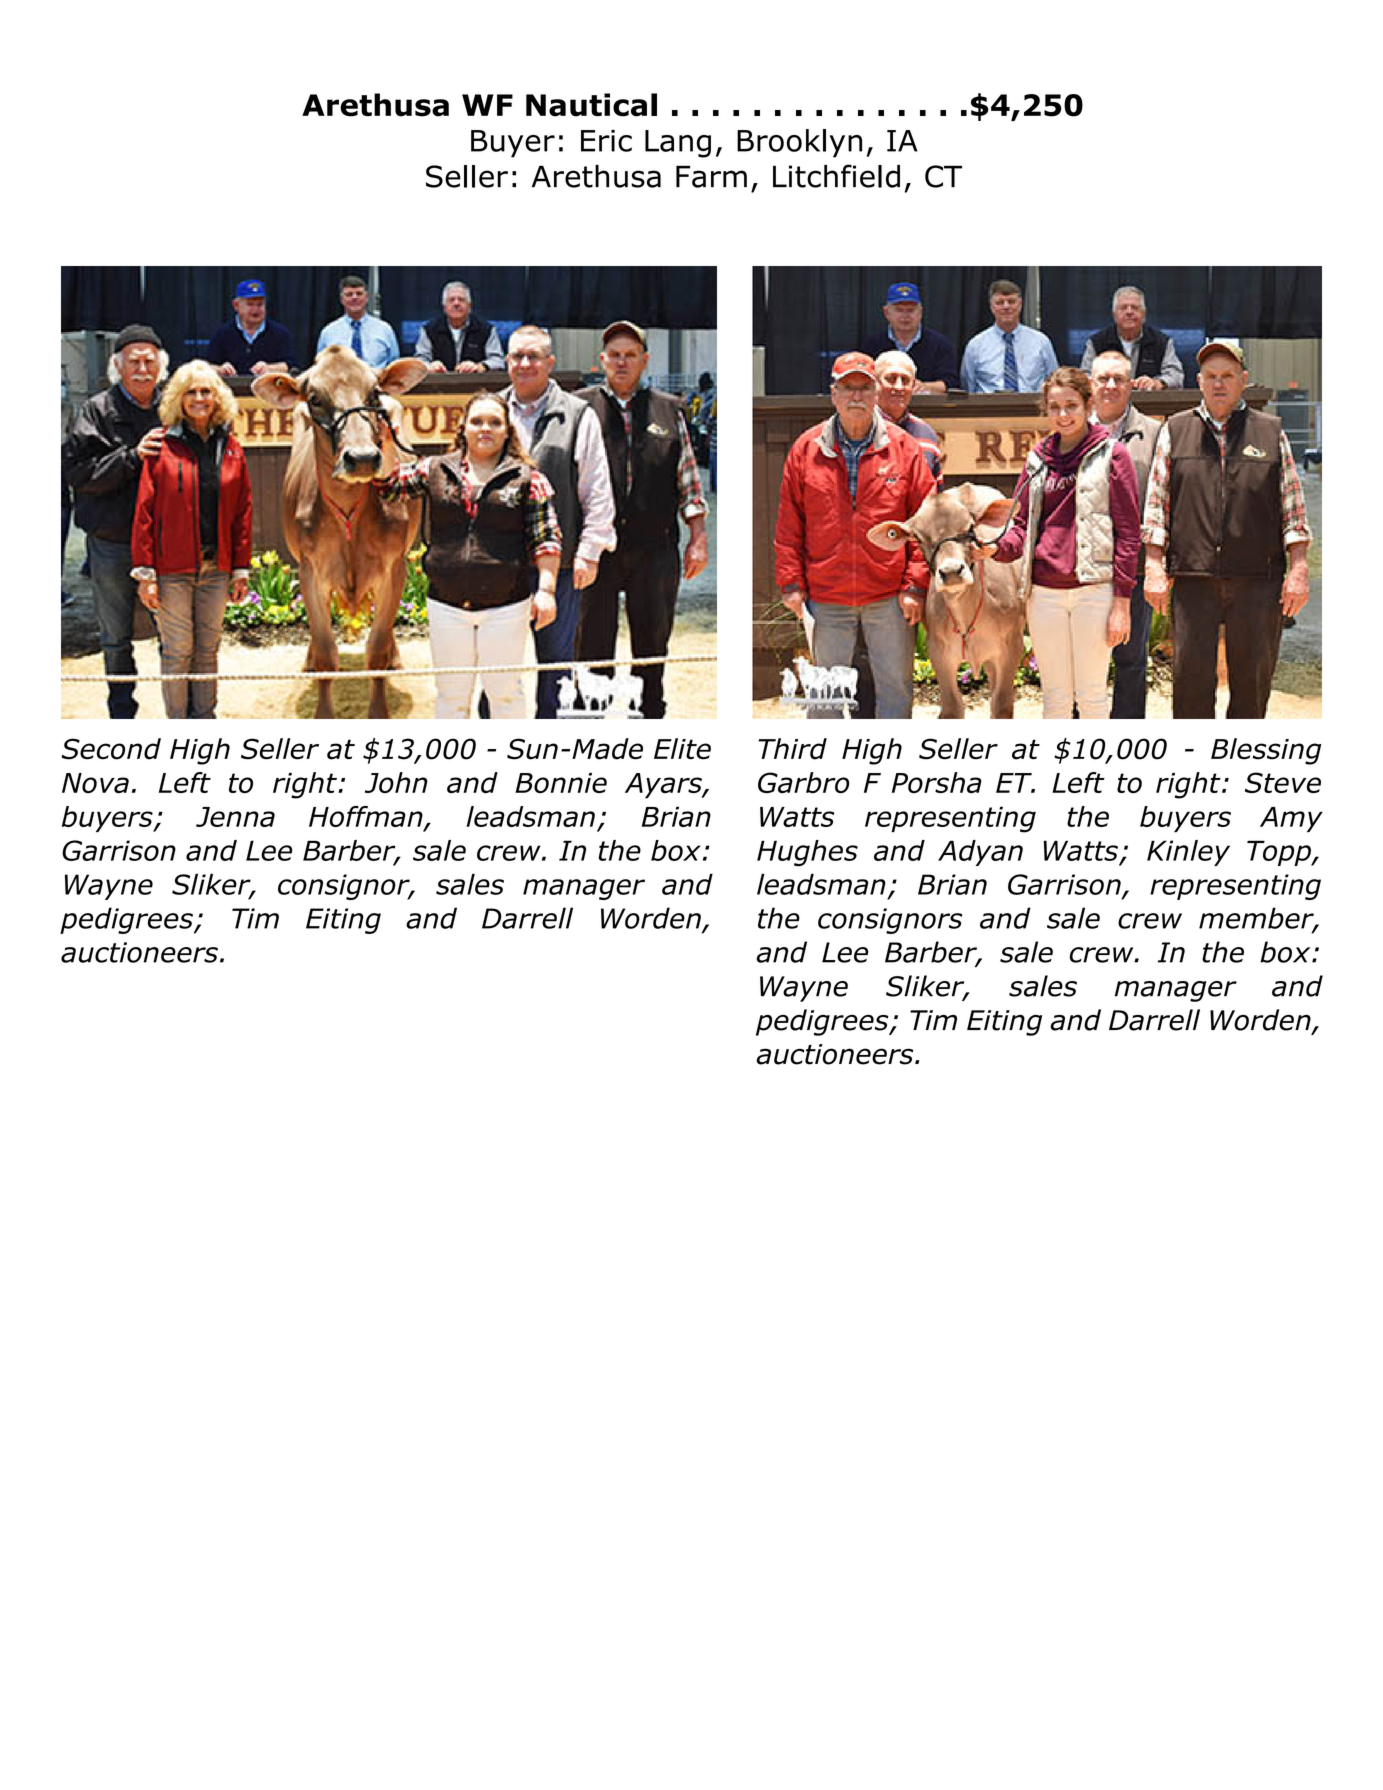 This image has height=1790, width=1383. What do you see at coordinates (95, 783) in the image?
I see `Nova` at bounding box center [95, 783].
